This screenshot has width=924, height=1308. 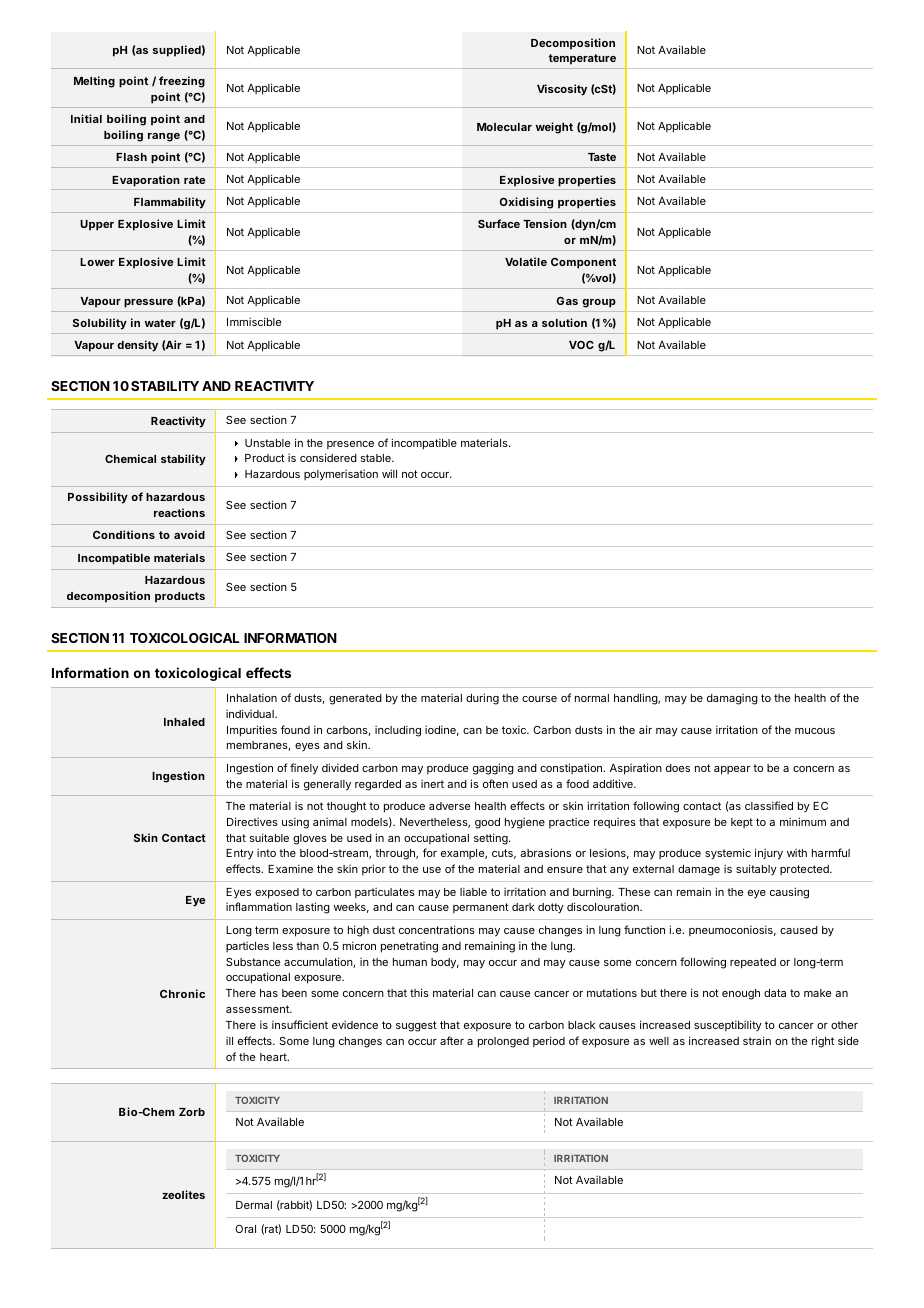 I want to click on Taste, so click(x=602, y=157).
